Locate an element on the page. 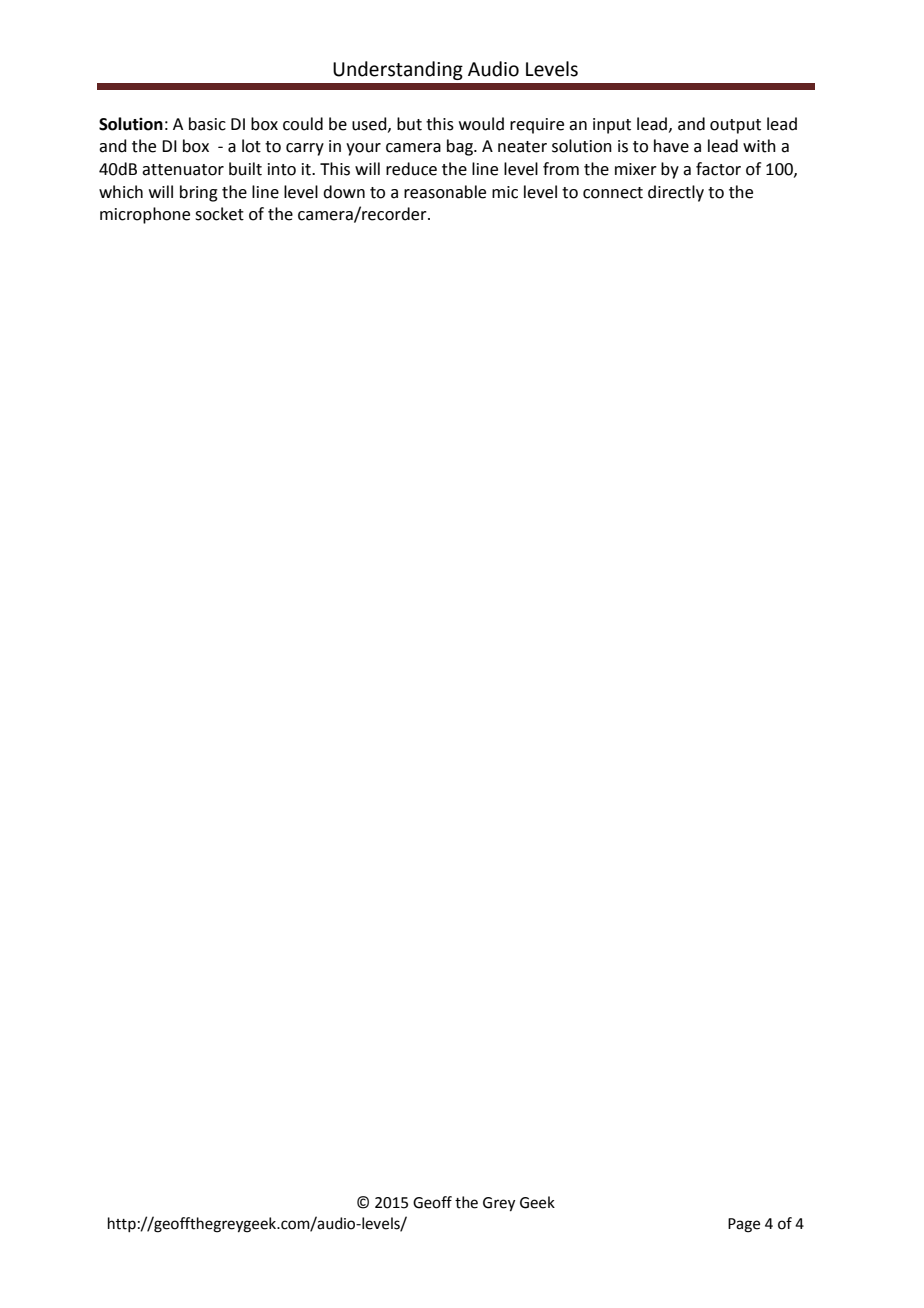  Page is located at coordinates (744, 1225).
